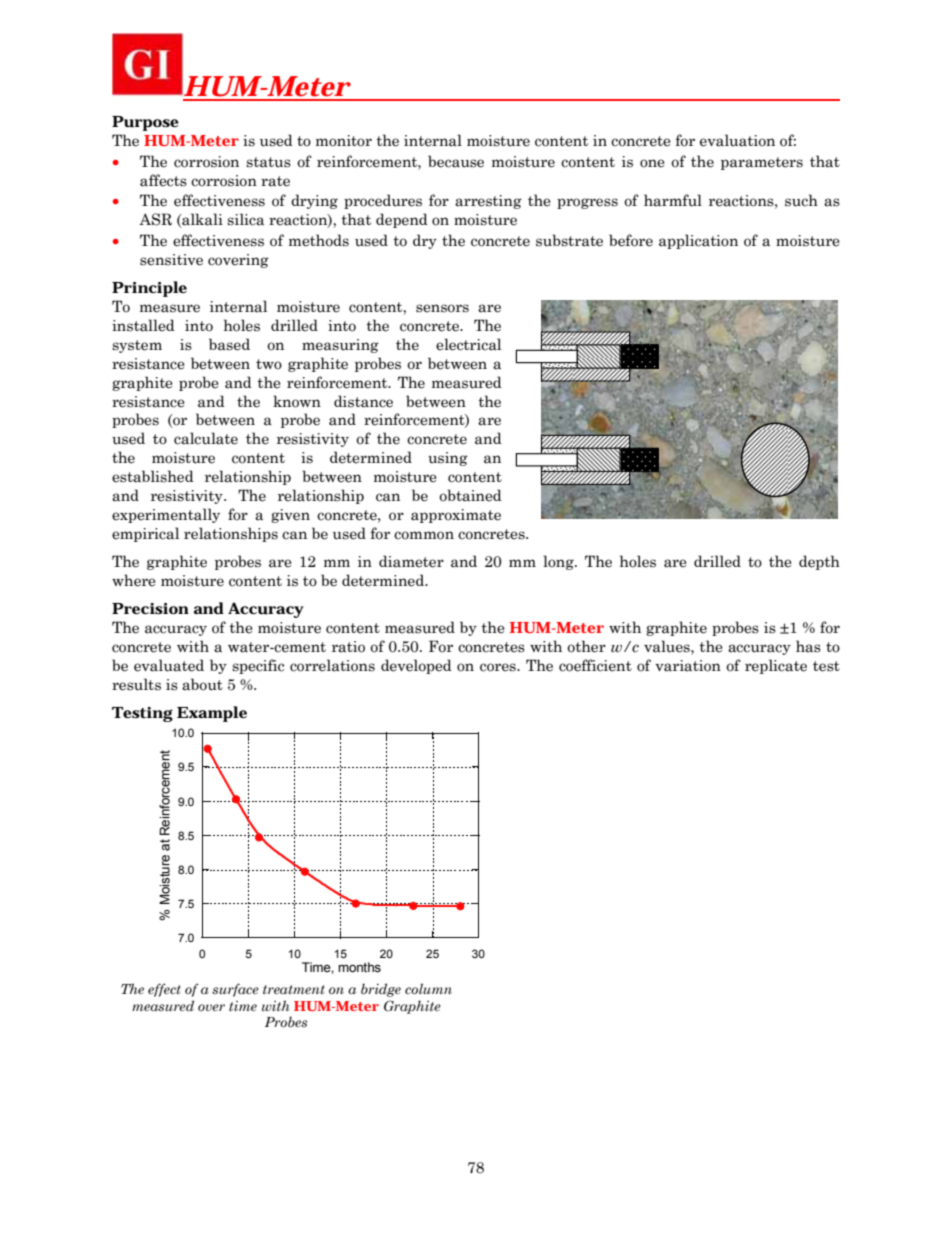 The width and height of the page is (952, 1233). What do you see at coordinates (456, 161) in the page?
I see `because` at bounding box center [456, 161].
